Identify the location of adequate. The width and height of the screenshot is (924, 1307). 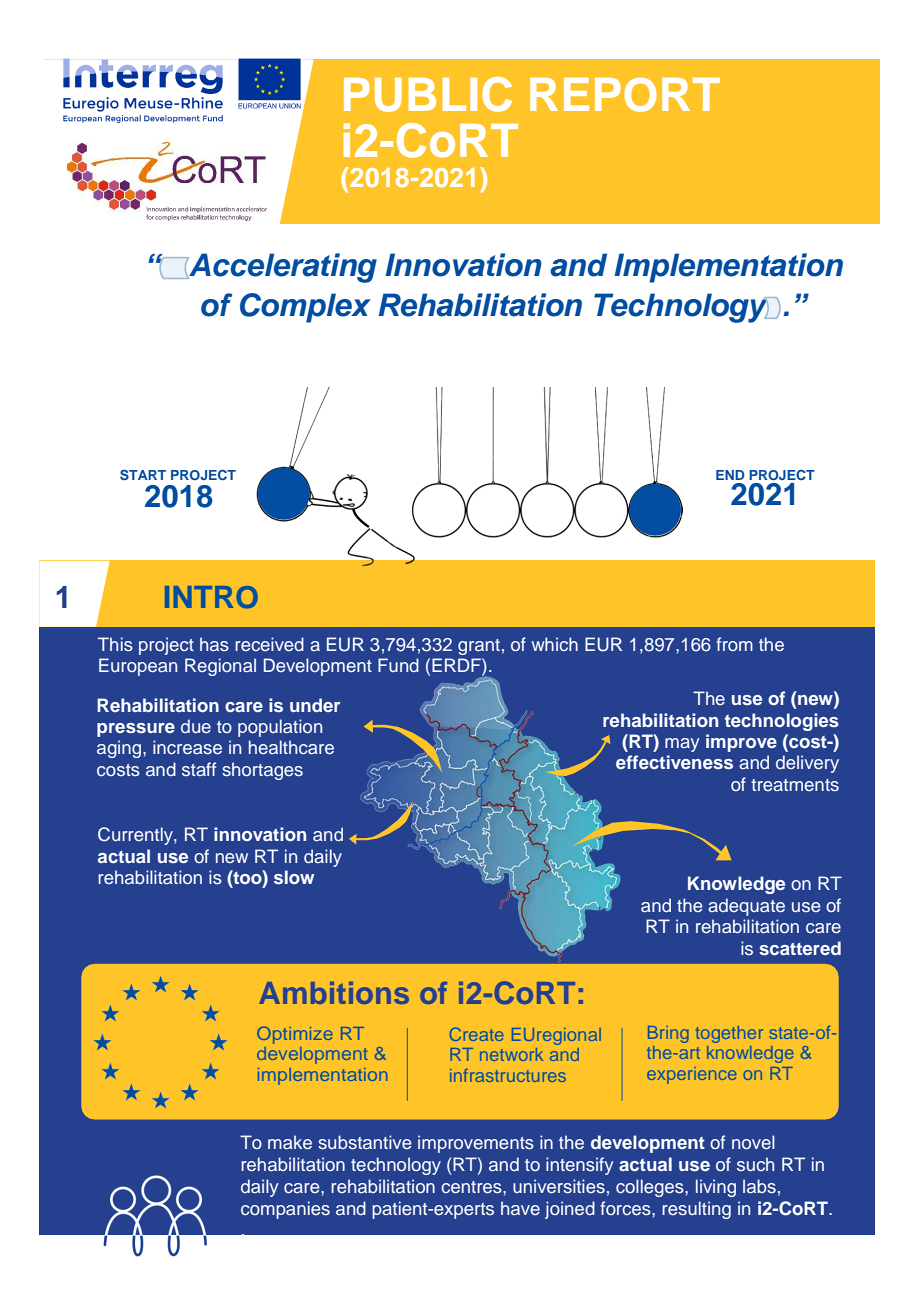
(746, 907).
